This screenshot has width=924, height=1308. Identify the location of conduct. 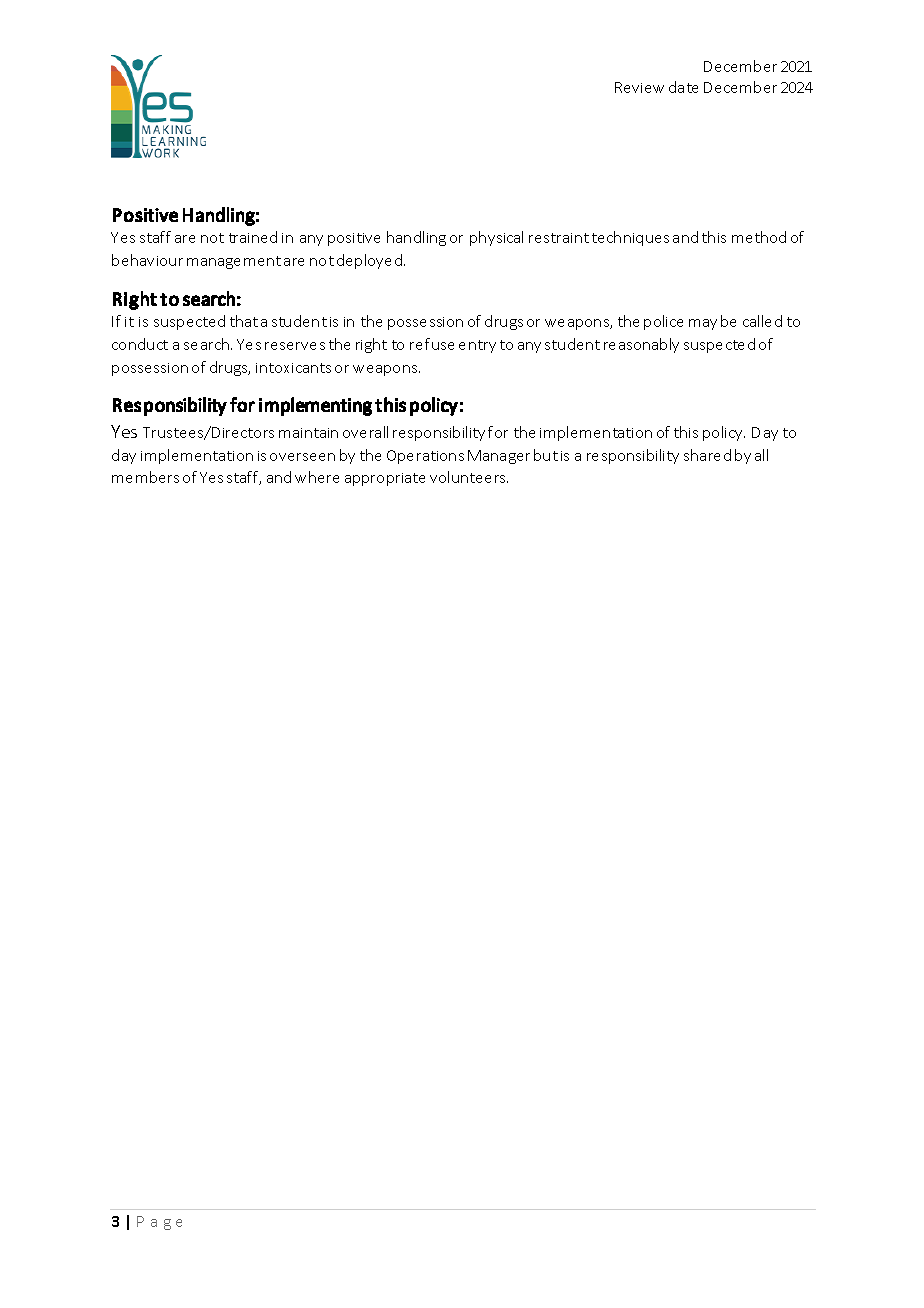
(140, 344).
